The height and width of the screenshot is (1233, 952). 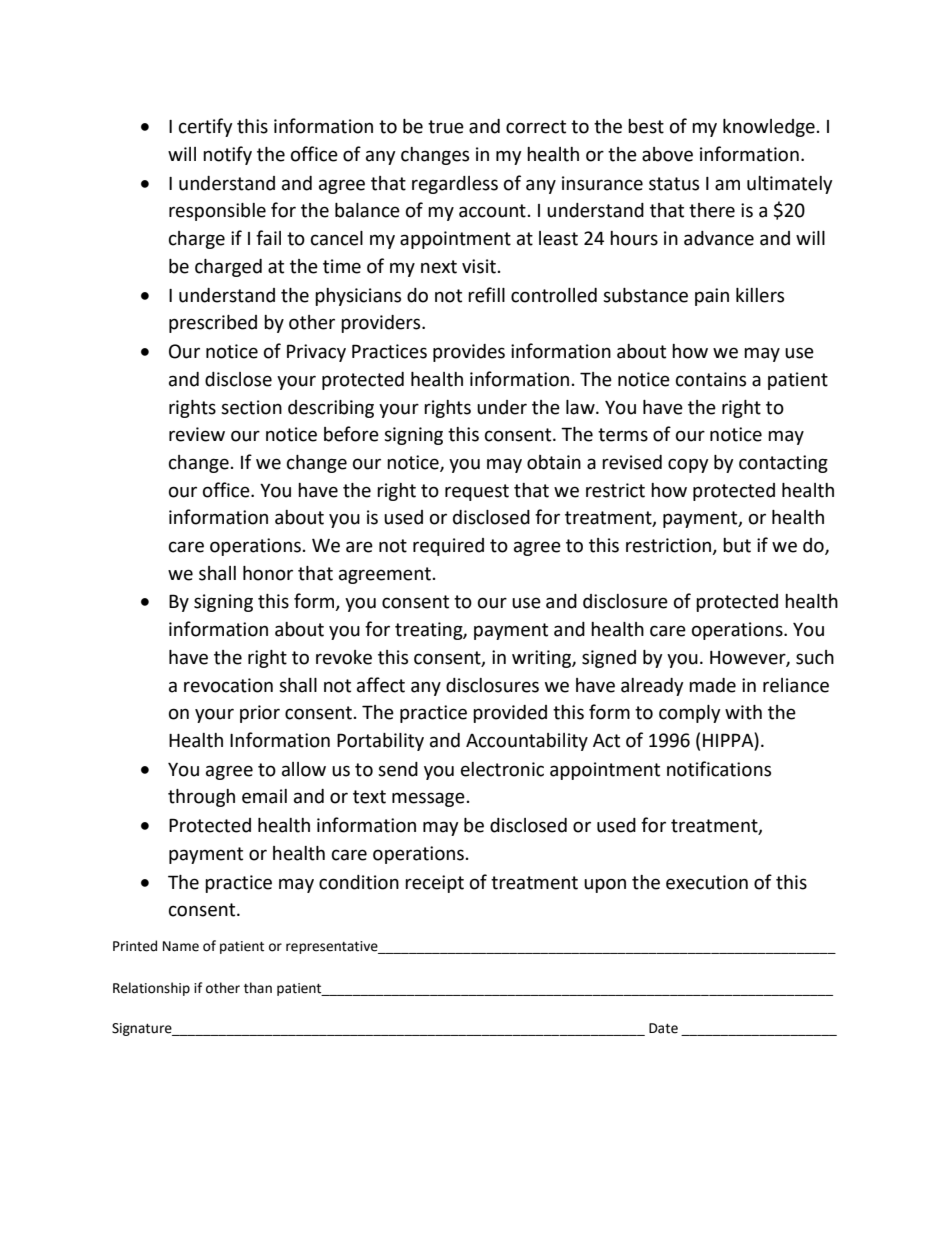 What do you see at coordinates (260, 714) in the screenshot?
I see `prior` at bounding box center [260, 714].
